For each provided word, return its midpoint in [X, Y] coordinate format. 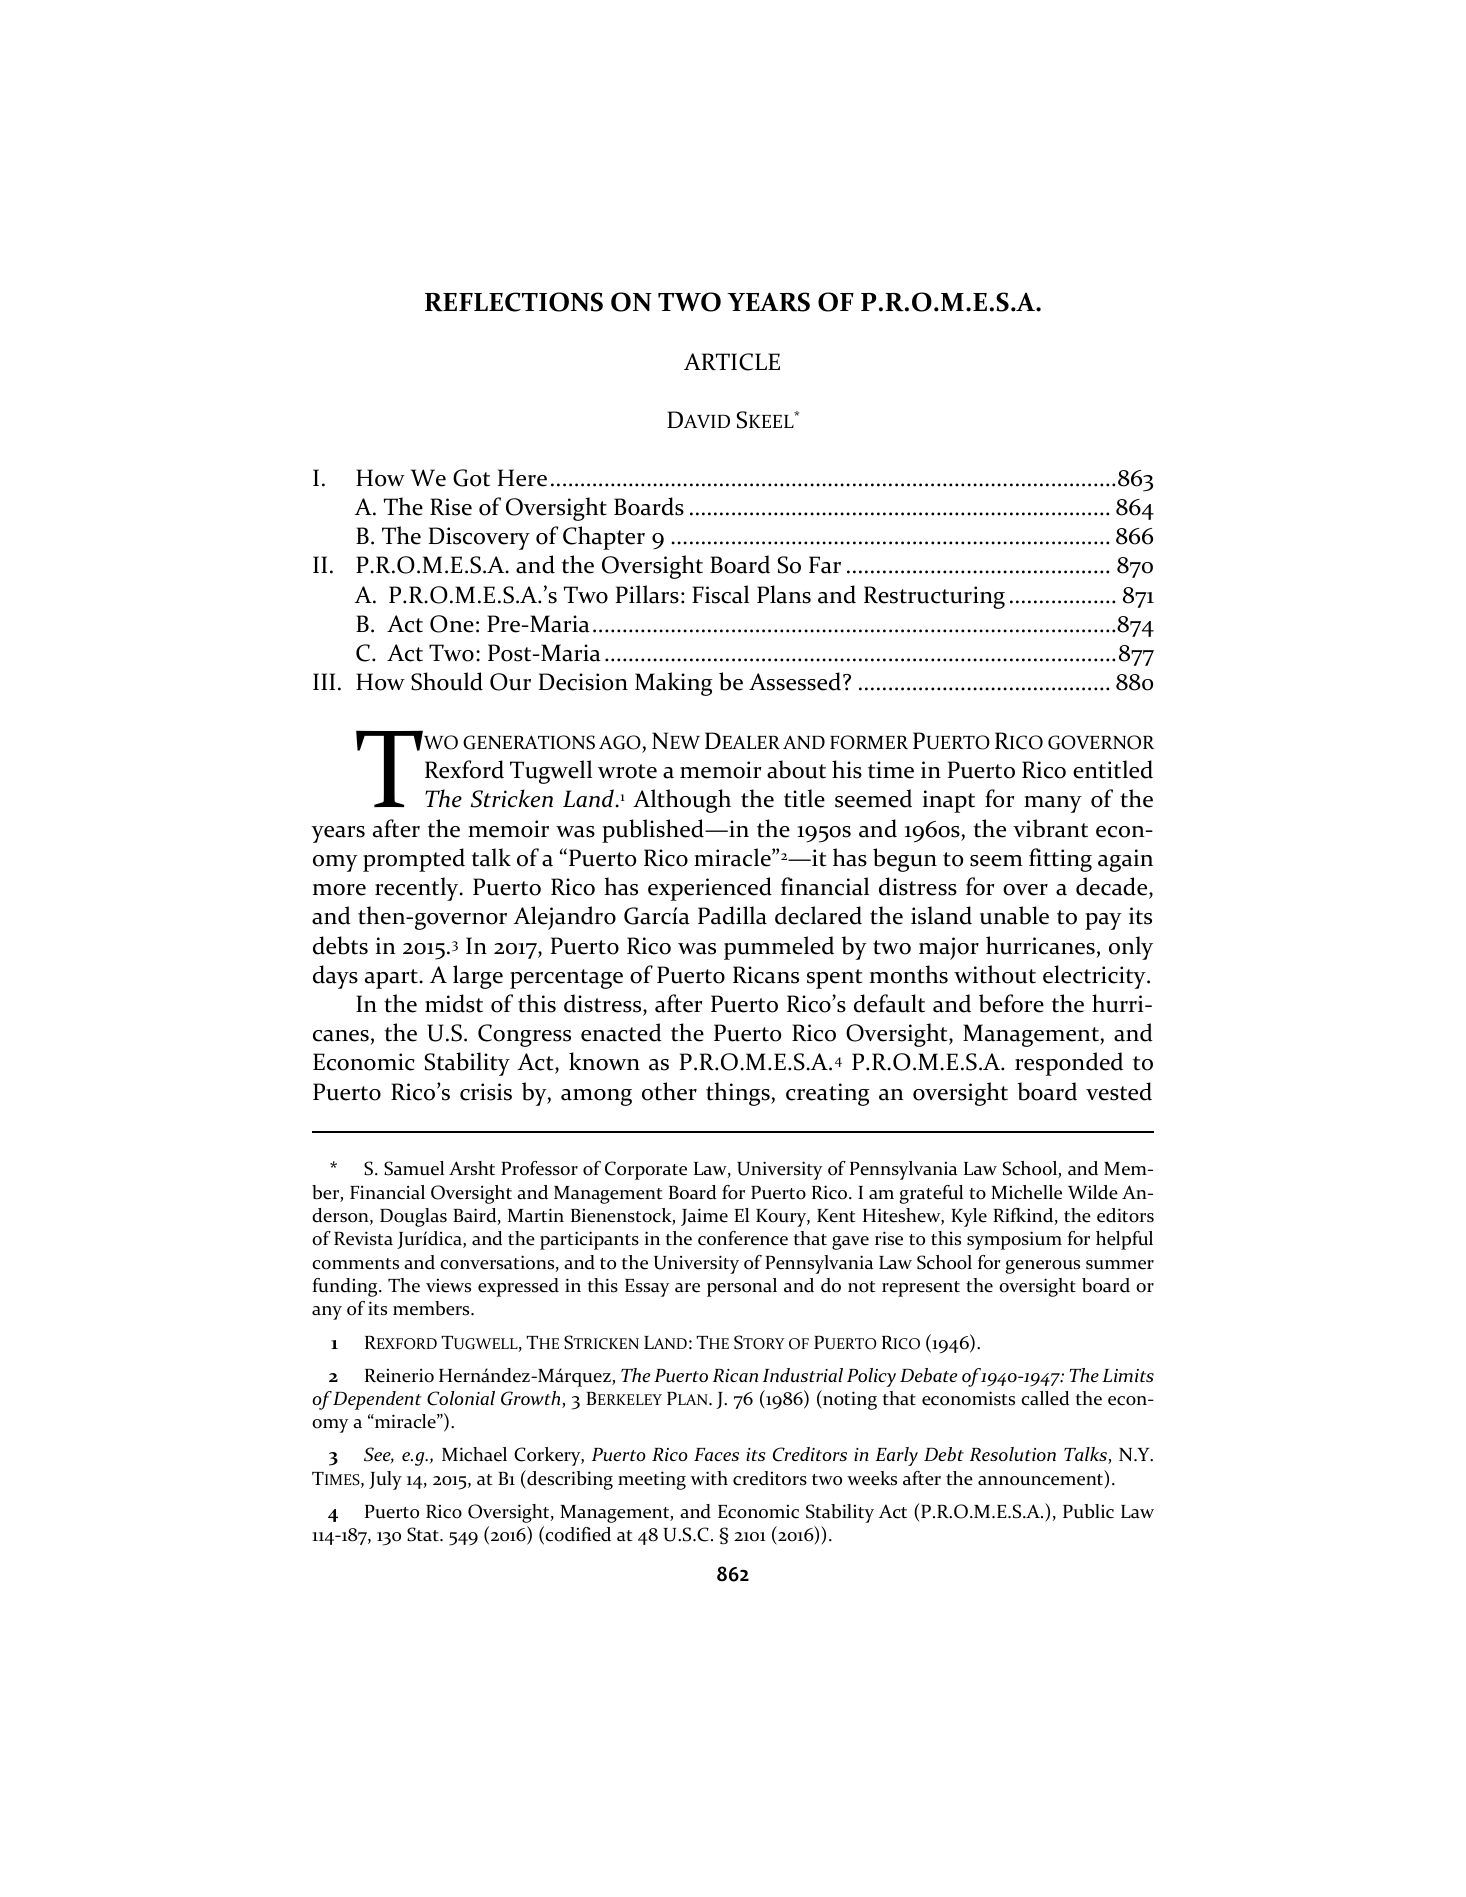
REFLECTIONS [514, 302]
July [385, 1480]
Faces [716, 1454]
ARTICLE [732, 362]
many [1053, 804]
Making [674, 684]
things [739, 1094]
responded [1069, 1064]
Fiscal [720, 594]
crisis [486, 1092]
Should [447, 681]
